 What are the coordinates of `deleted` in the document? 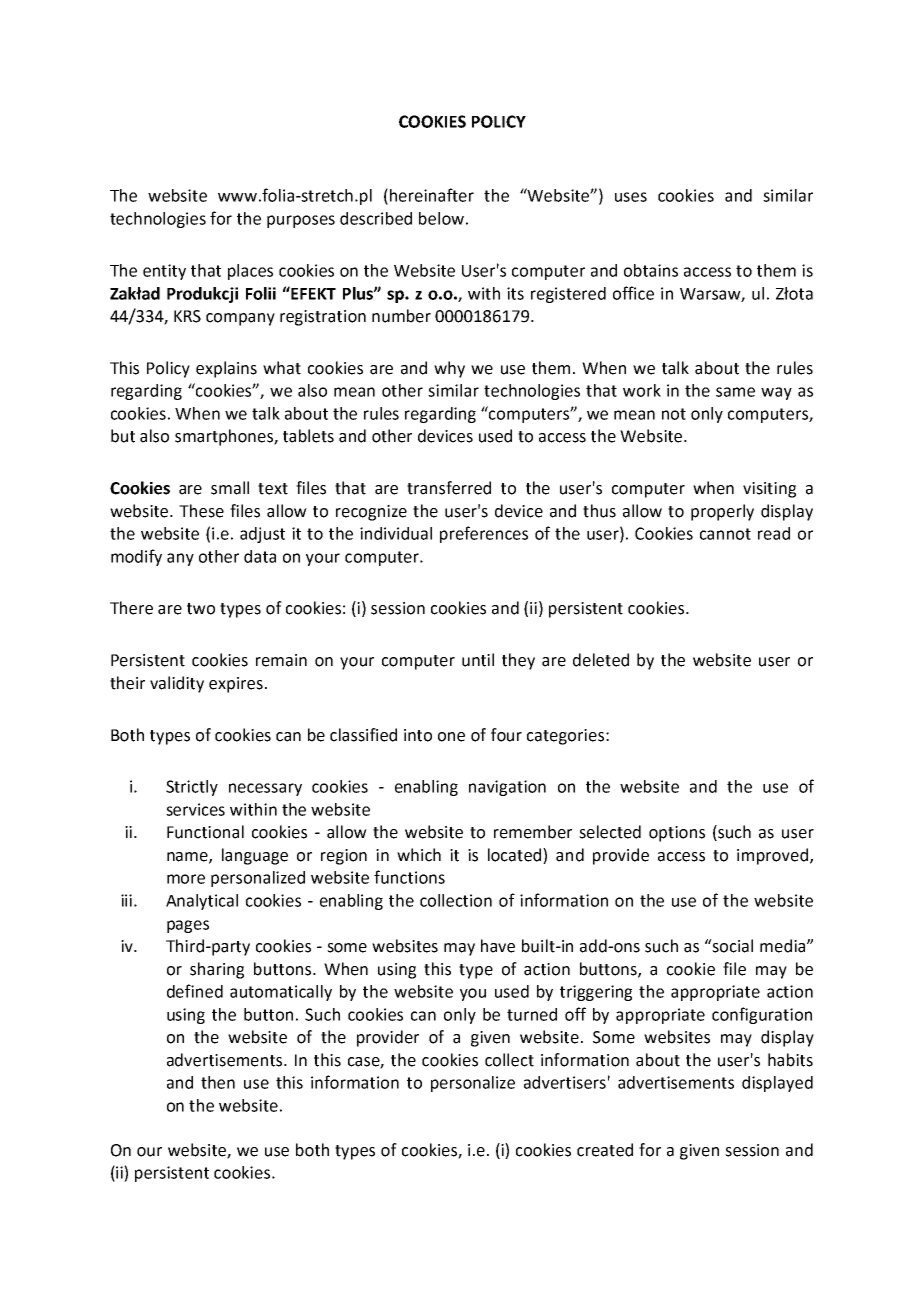 It's located at (601, 660).
